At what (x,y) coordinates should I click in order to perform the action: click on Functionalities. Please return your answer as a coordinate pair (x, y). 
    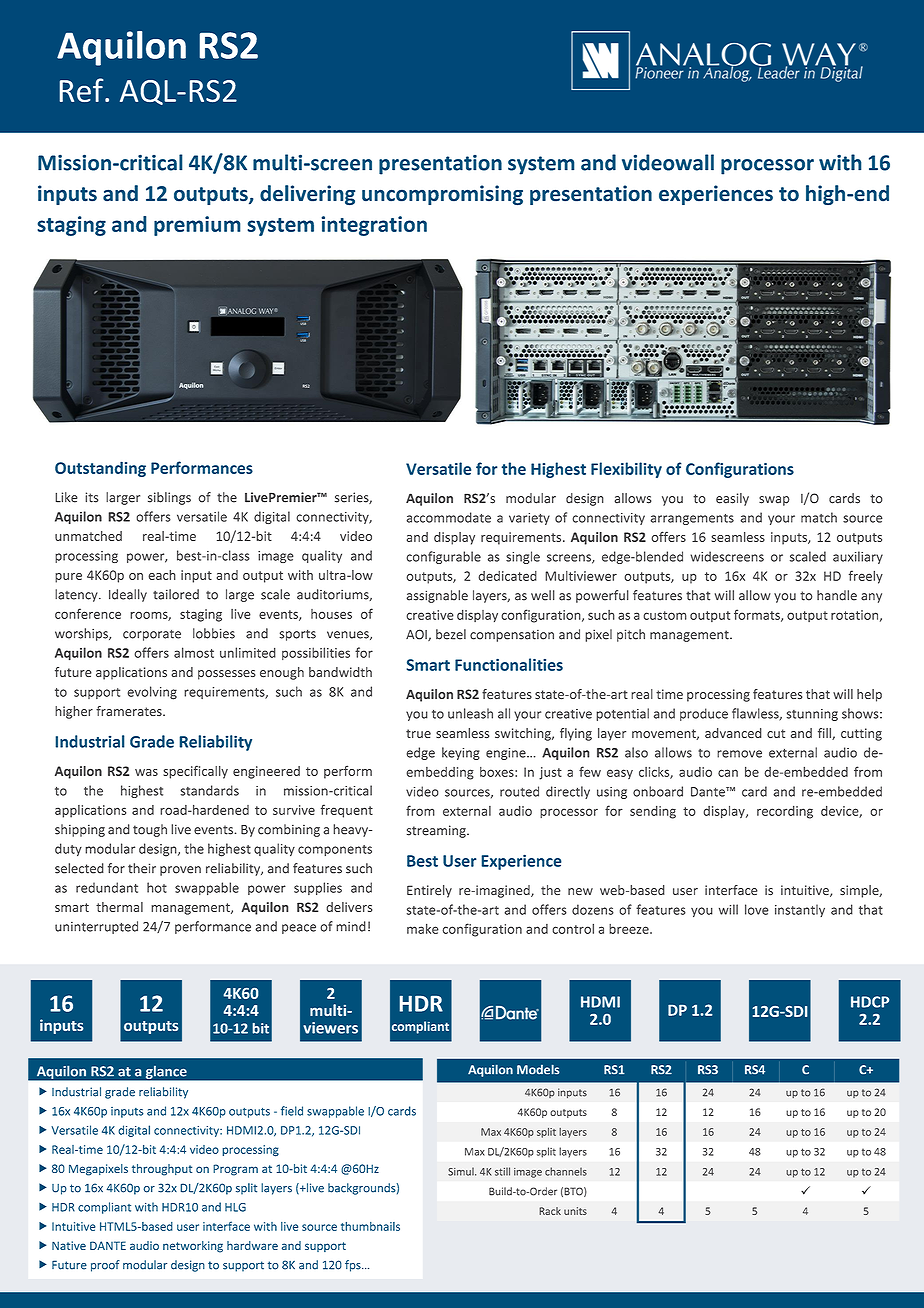
    Looking at the image, I should click on (509, 664).
